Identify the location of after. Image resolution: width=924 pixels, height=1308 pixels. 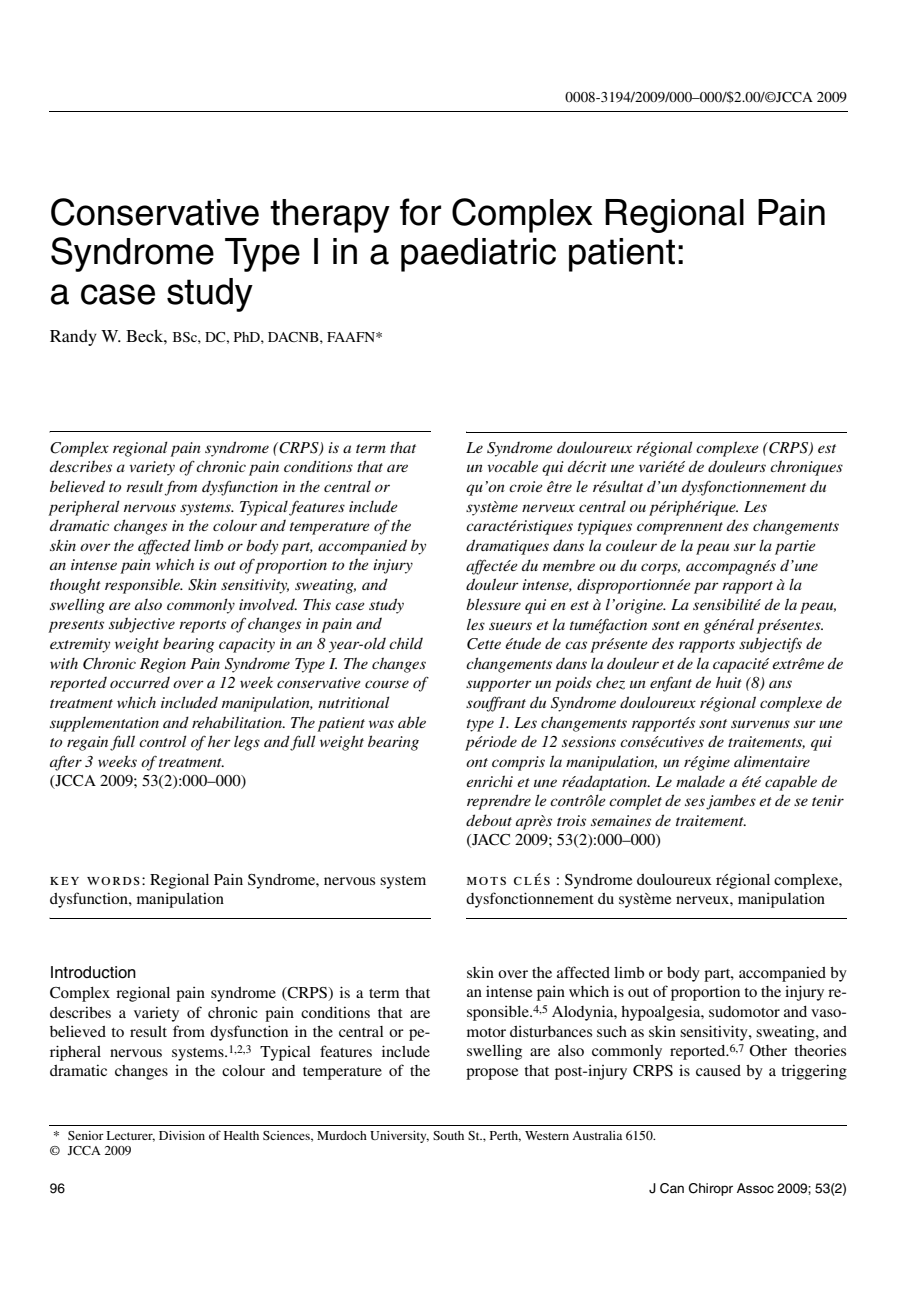
(66, 763).
